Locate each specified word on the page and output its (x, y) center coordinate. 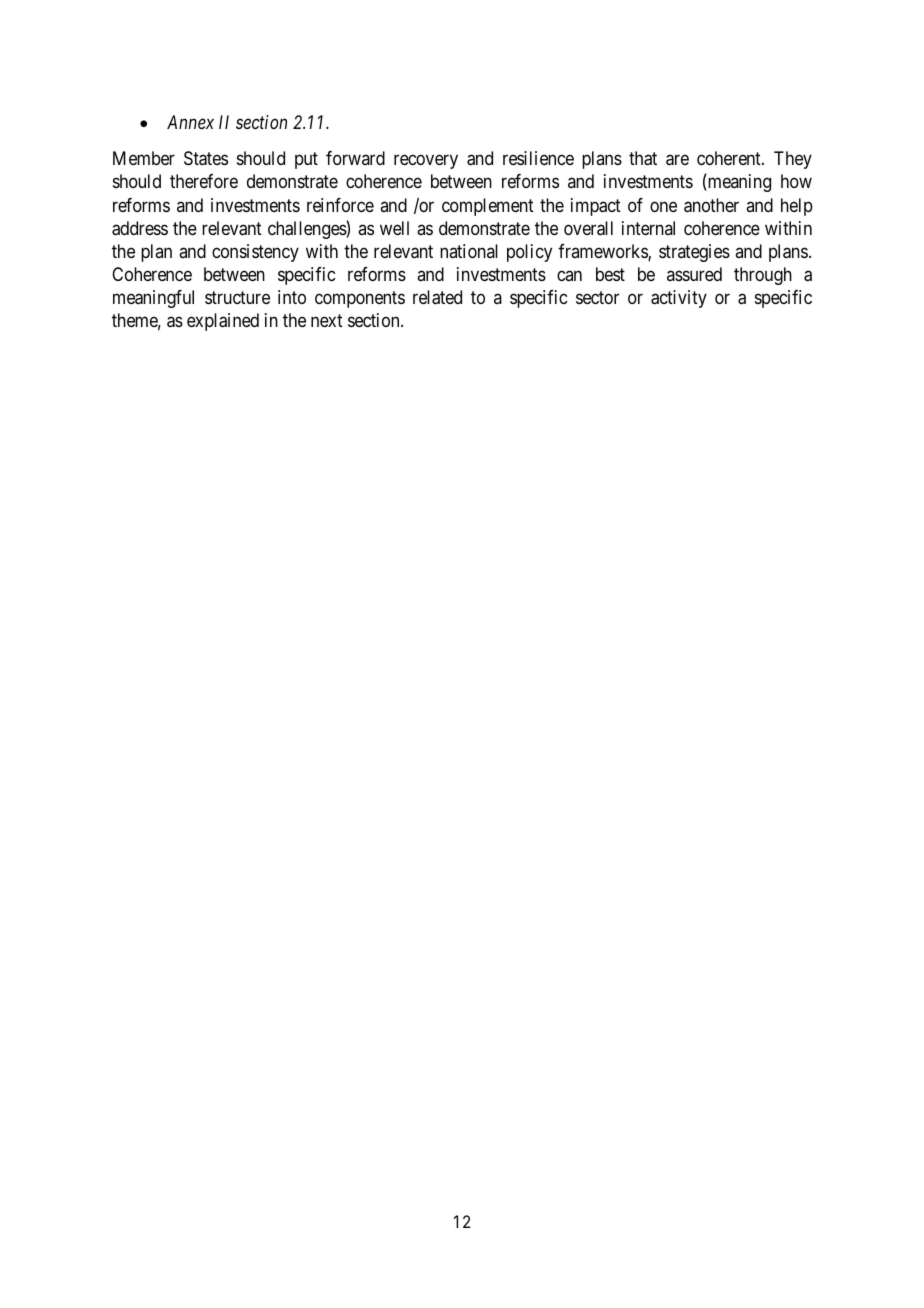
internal (648, 228)
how (796, 181)
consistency (255, 253)
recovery (426, 162)
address (140, 228)
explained (223, 322)
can (569, 275)
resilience (538, 158)
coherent (730, 158)
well (394, 228)
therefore (204, 181)
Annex (190, 122)
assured (694, 274)
